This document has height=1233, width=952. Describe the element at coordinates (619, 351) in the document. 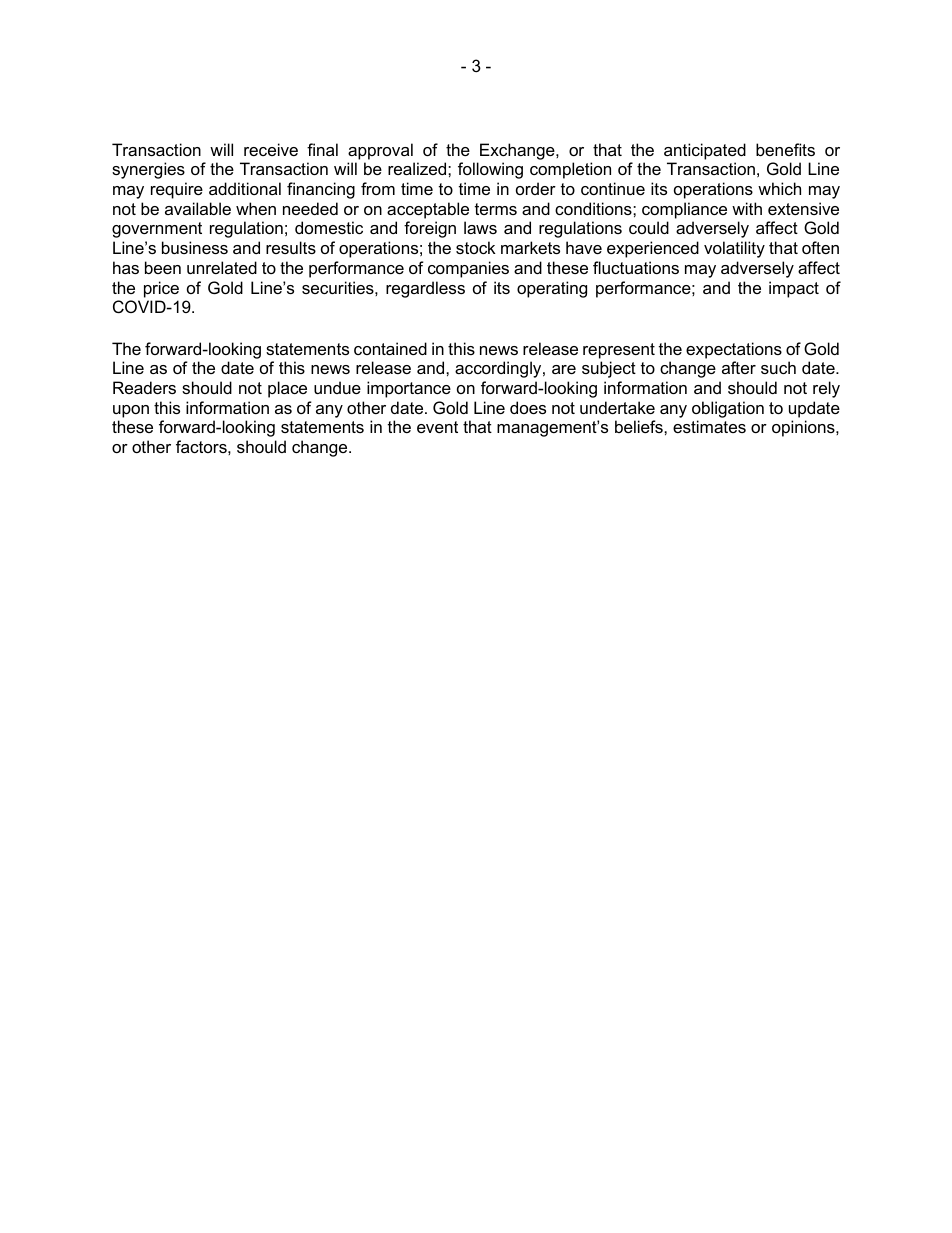

I see `represent` at that location.
